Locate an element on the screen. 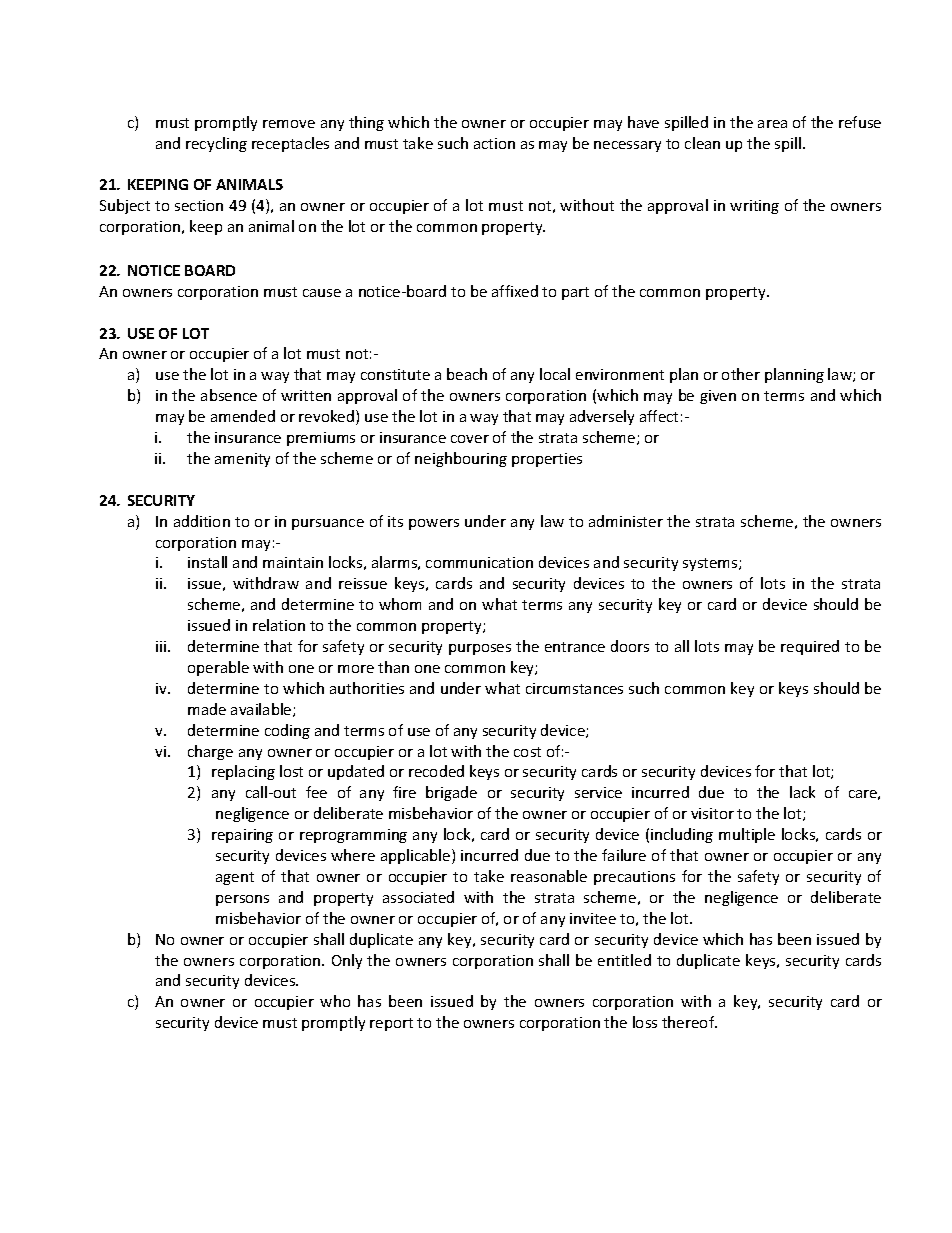 Image resolution: width=952 pixels, height=1233 pixels. systems is located at coordinates (711, 564).
